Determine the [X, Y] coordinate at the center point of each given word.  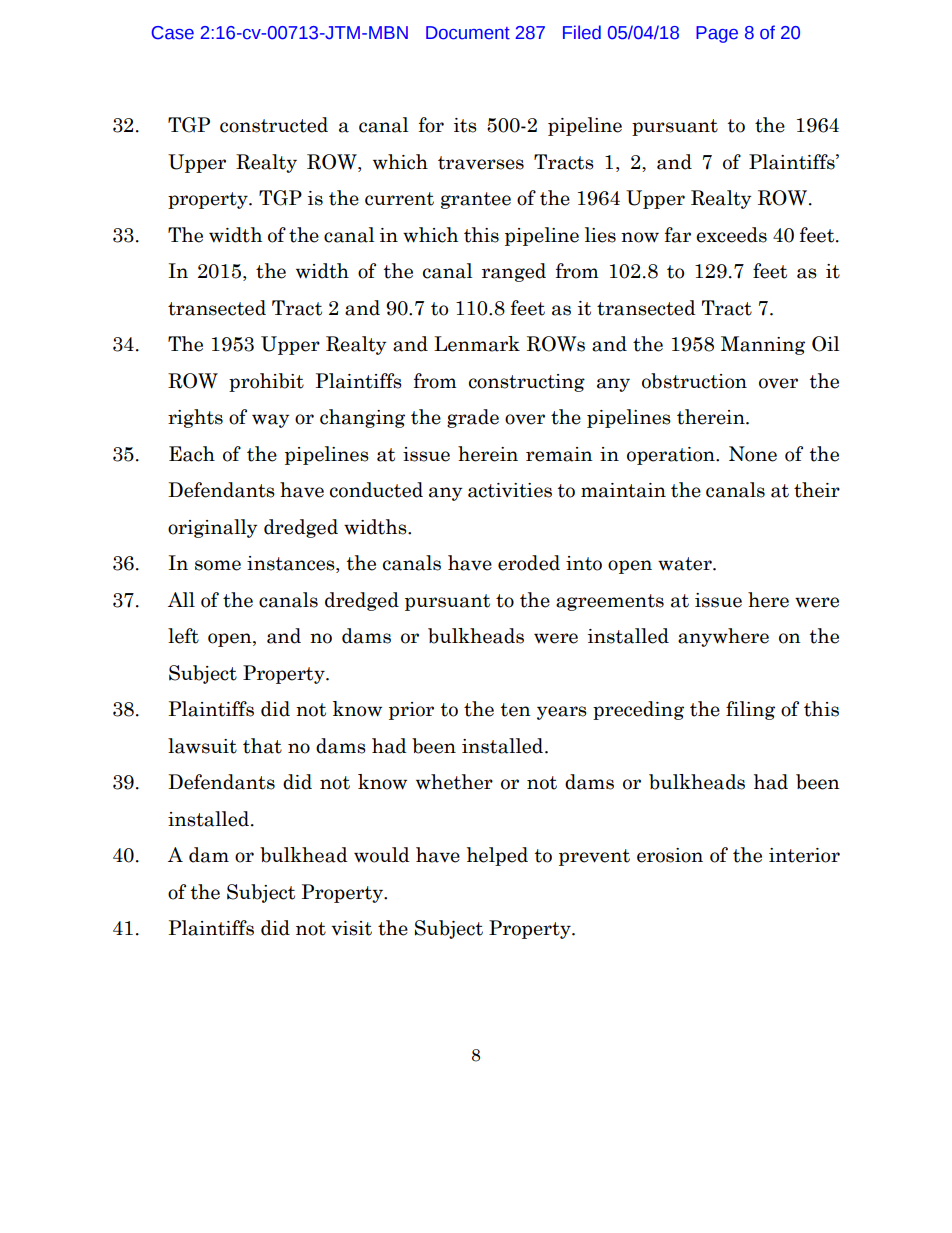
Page [717, 34]
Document [468, 33]
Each [192, 454]
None [753, 454]
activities [510, 490]
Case [173, 33]
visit [351, 928]
